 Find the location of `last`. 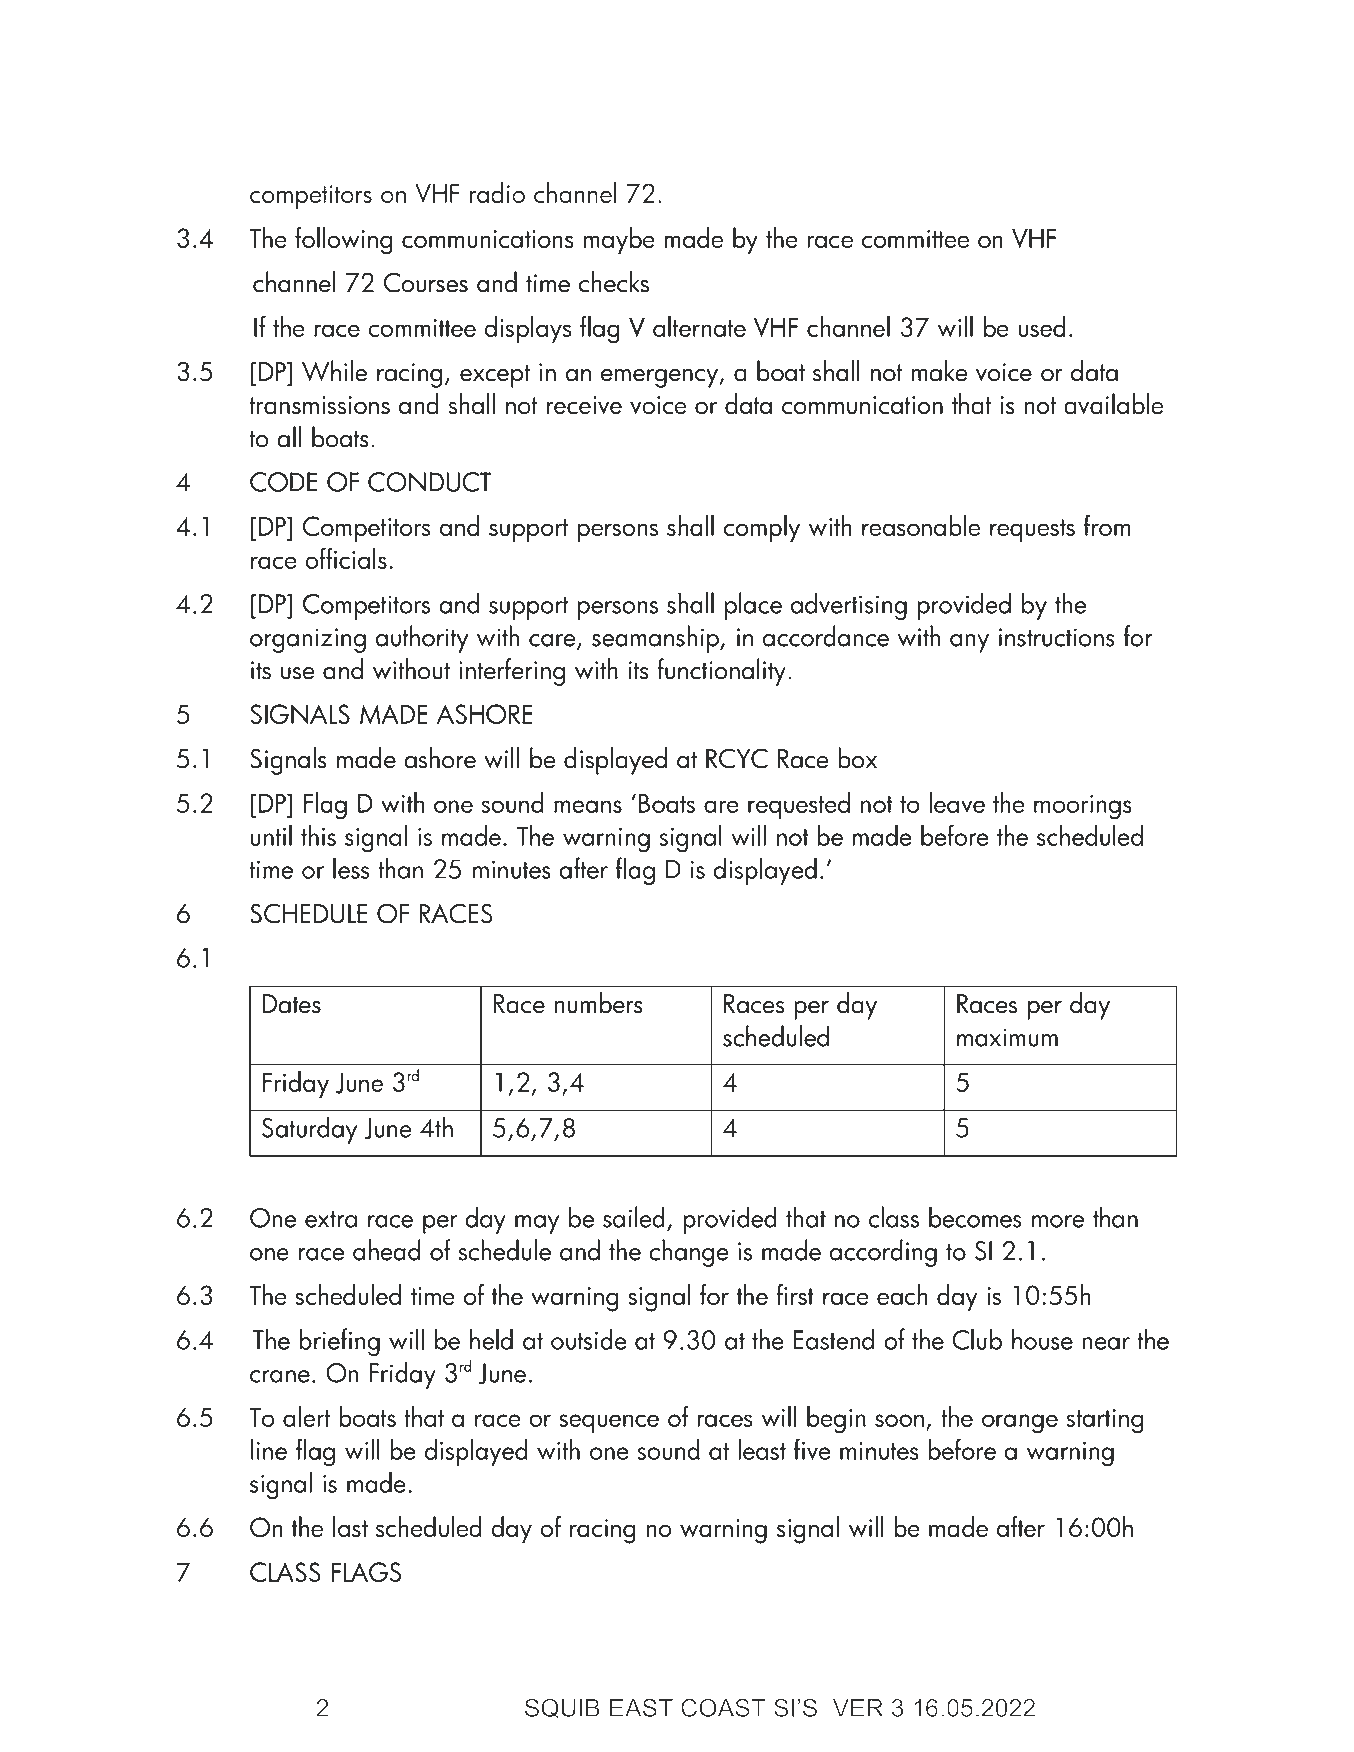

last is located at coordinates (350, 1526).
